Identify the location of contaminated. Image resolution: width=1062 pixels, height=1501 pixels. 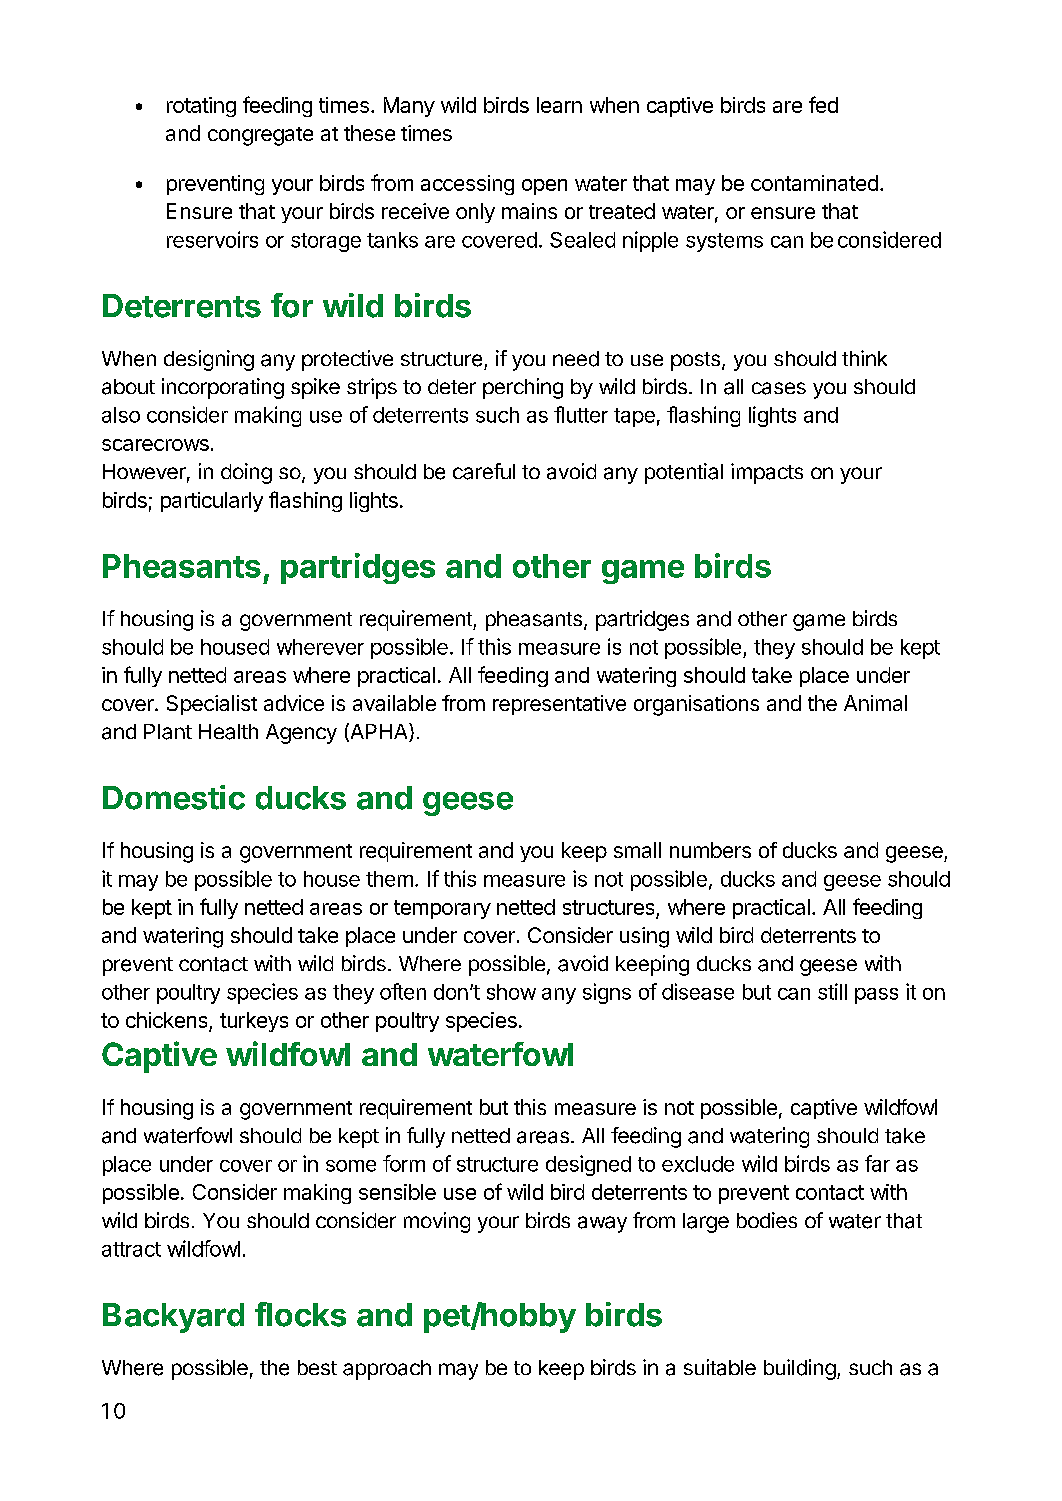
(814, 183).
